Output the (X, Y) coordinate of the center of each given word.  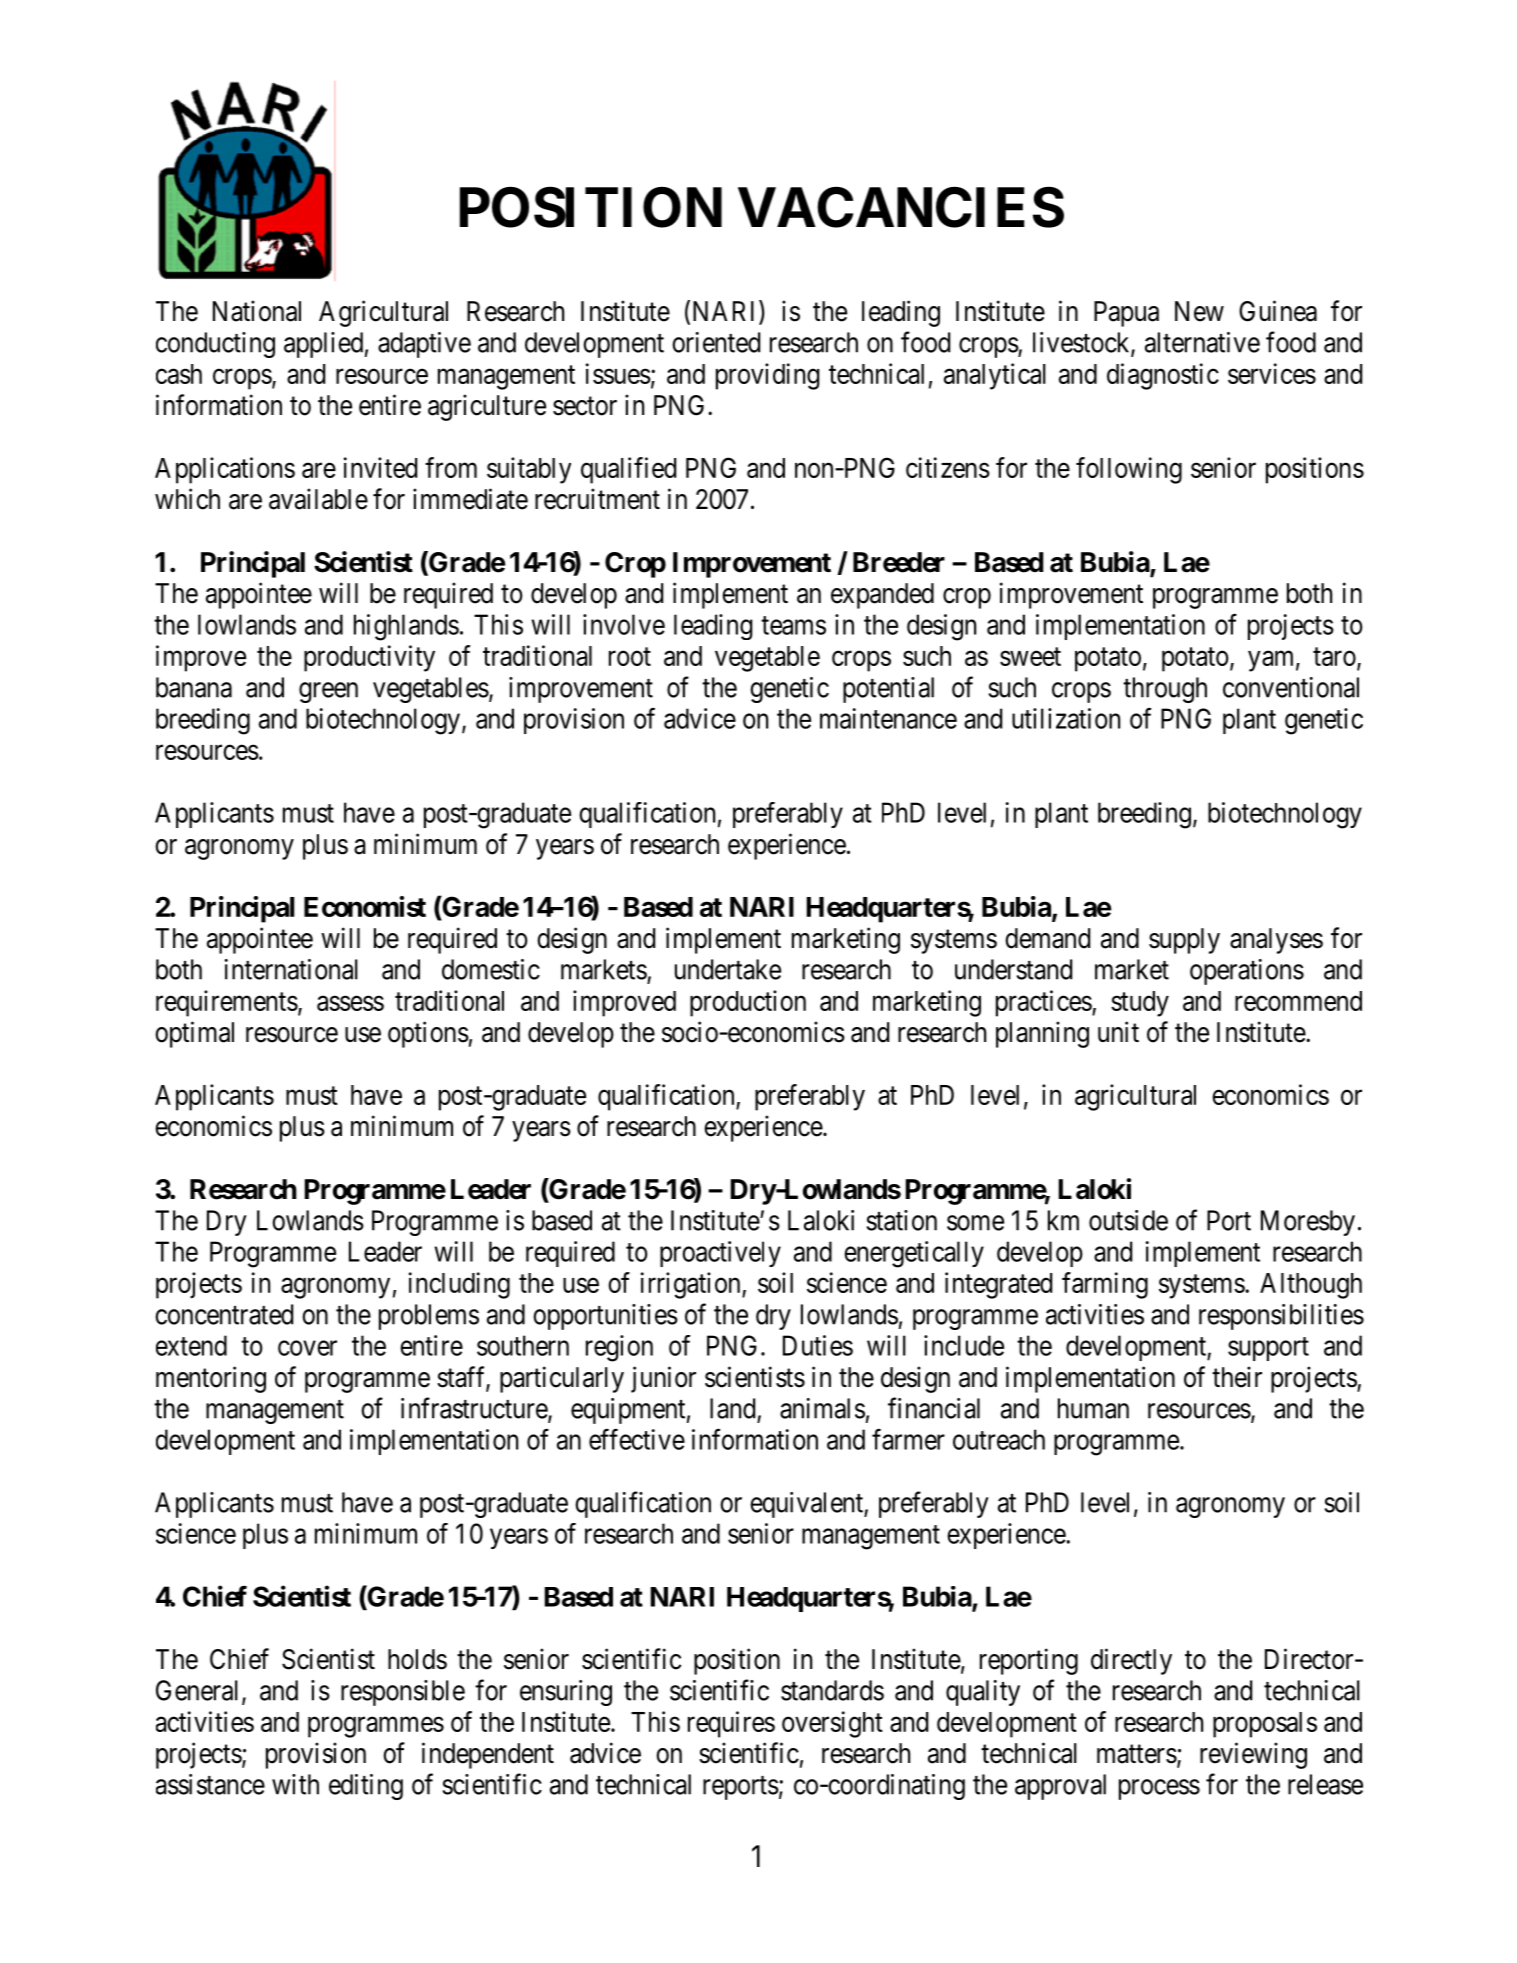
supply (1184, 941)
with (295, 1784)
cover (307, 1348)
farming (1105, 1285)
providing (768, 376)
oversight (832, 1724)
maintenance (888, 718)
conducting (215, 345)
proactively (720, 1254)
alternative (1202, 342)
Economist (365, 906)
